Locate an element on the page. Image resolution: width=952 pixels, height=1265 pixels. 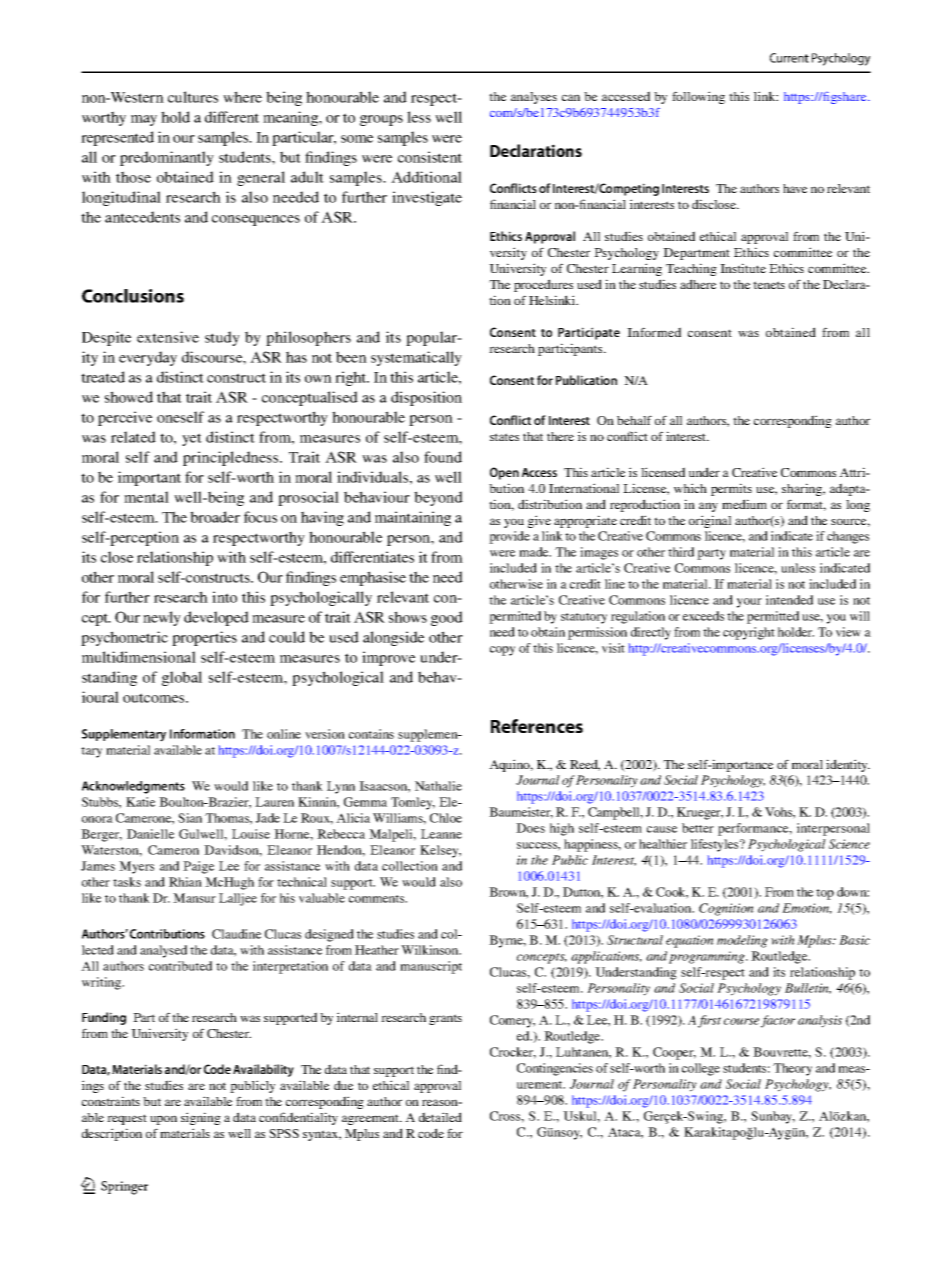
signing is located at coordinates (201, 1118).
